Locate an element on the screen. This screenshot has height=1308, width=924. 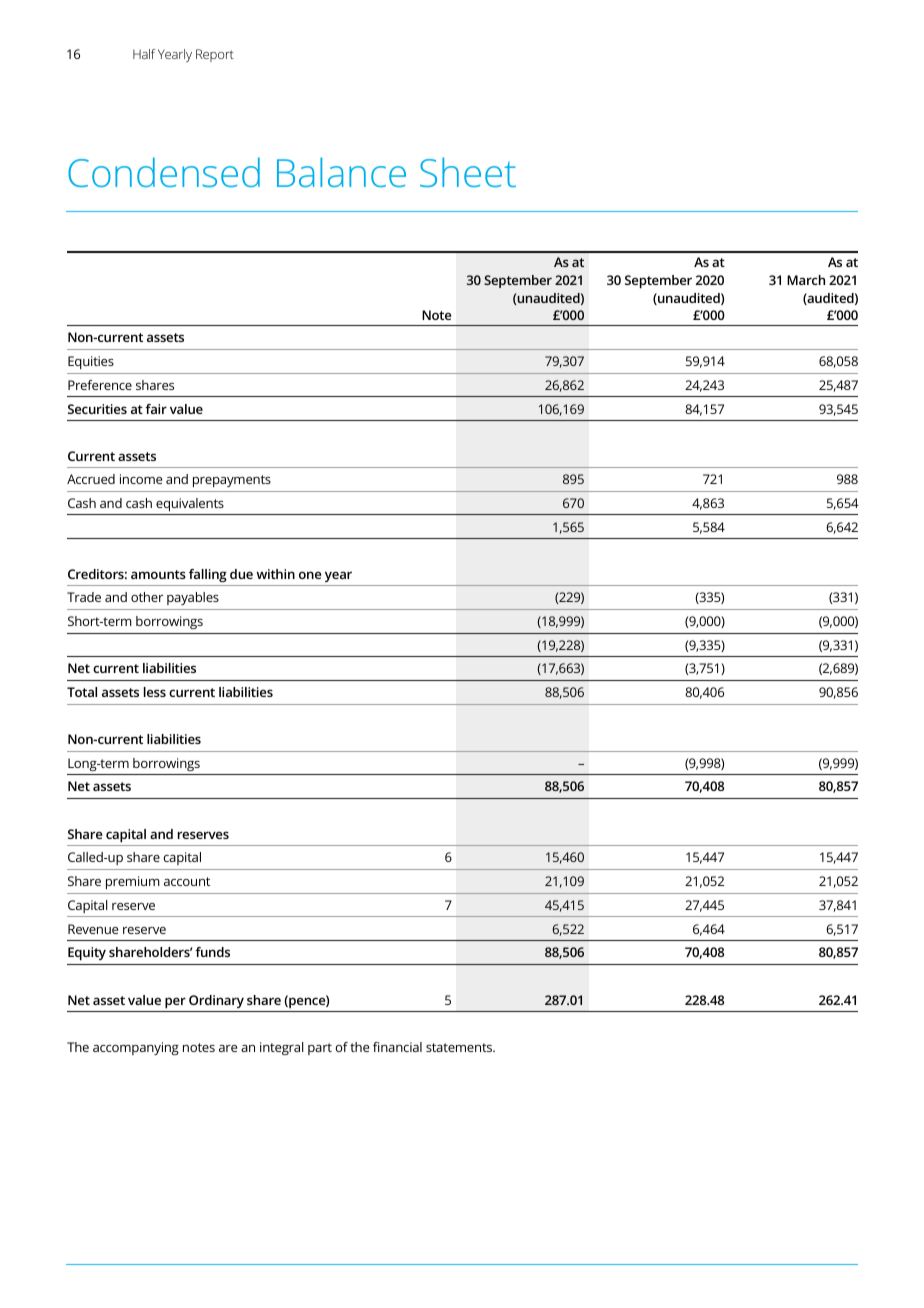
per is located at coordinates (175, 1002).
